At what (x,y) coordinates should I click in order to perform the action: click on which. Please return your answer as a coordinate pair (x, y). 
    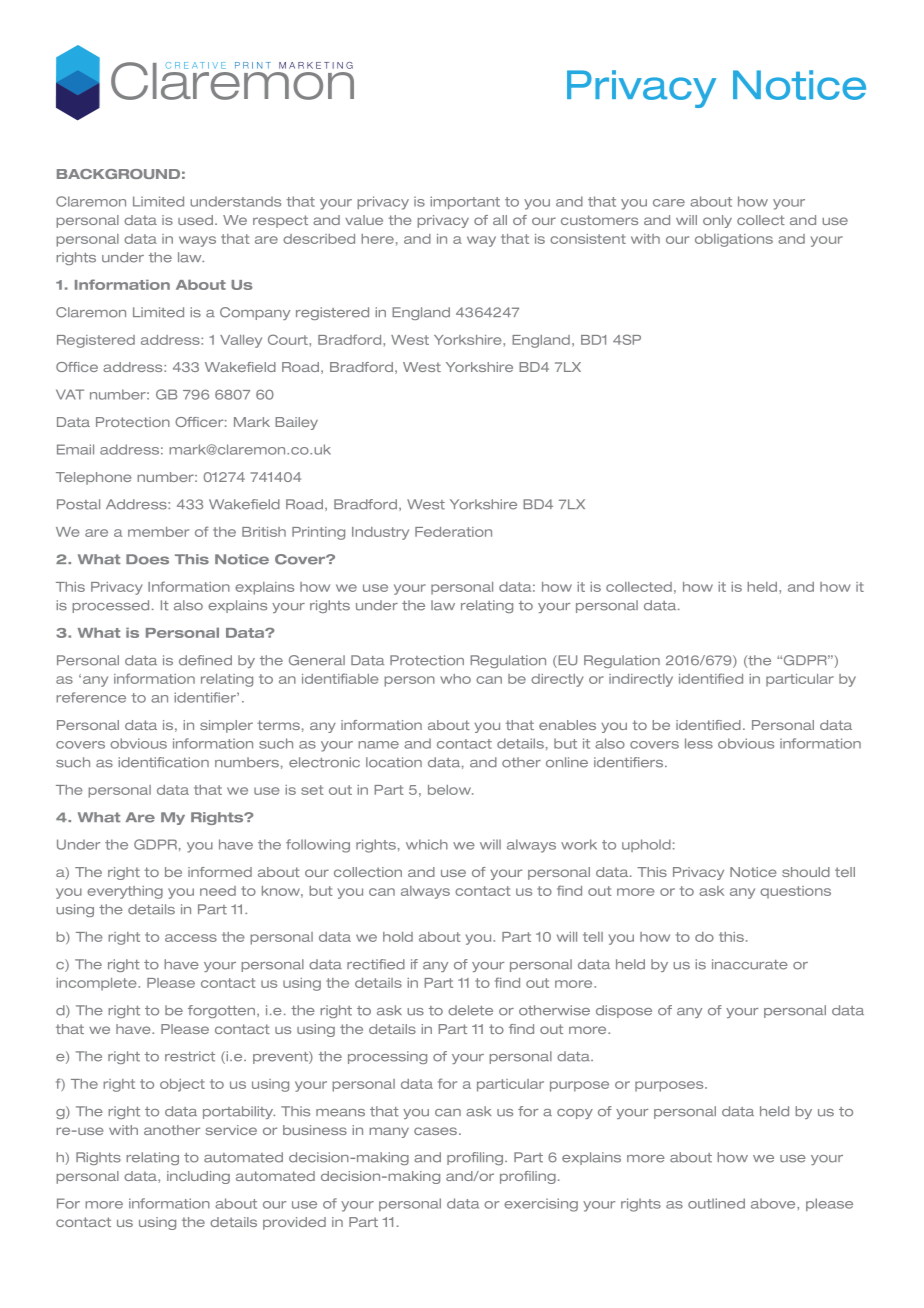
    Looking at the image, I should click on (427, 844).
